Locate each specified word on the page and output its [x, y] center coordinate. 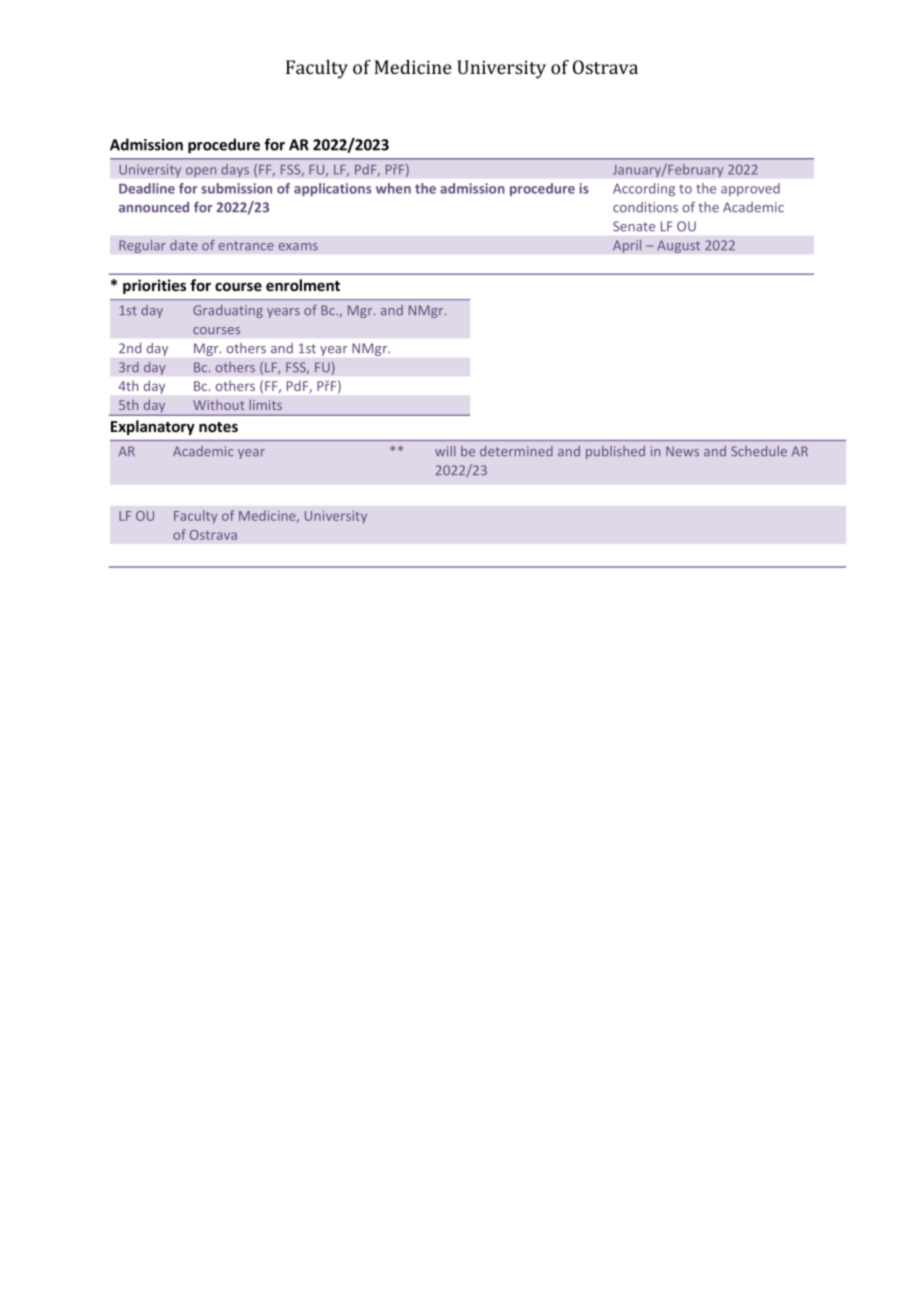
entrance [246, 245]
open [201, 172]
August [678, 246]
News [682, 451]
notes [218, 427]
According [644, 189]
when [393, 188]
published [615, 452]
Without [218, 405]
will [445, 451]
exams [298, 246]
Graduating [228, 311]
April [627, 246]
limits [266, 404]
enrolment [303, 285]
